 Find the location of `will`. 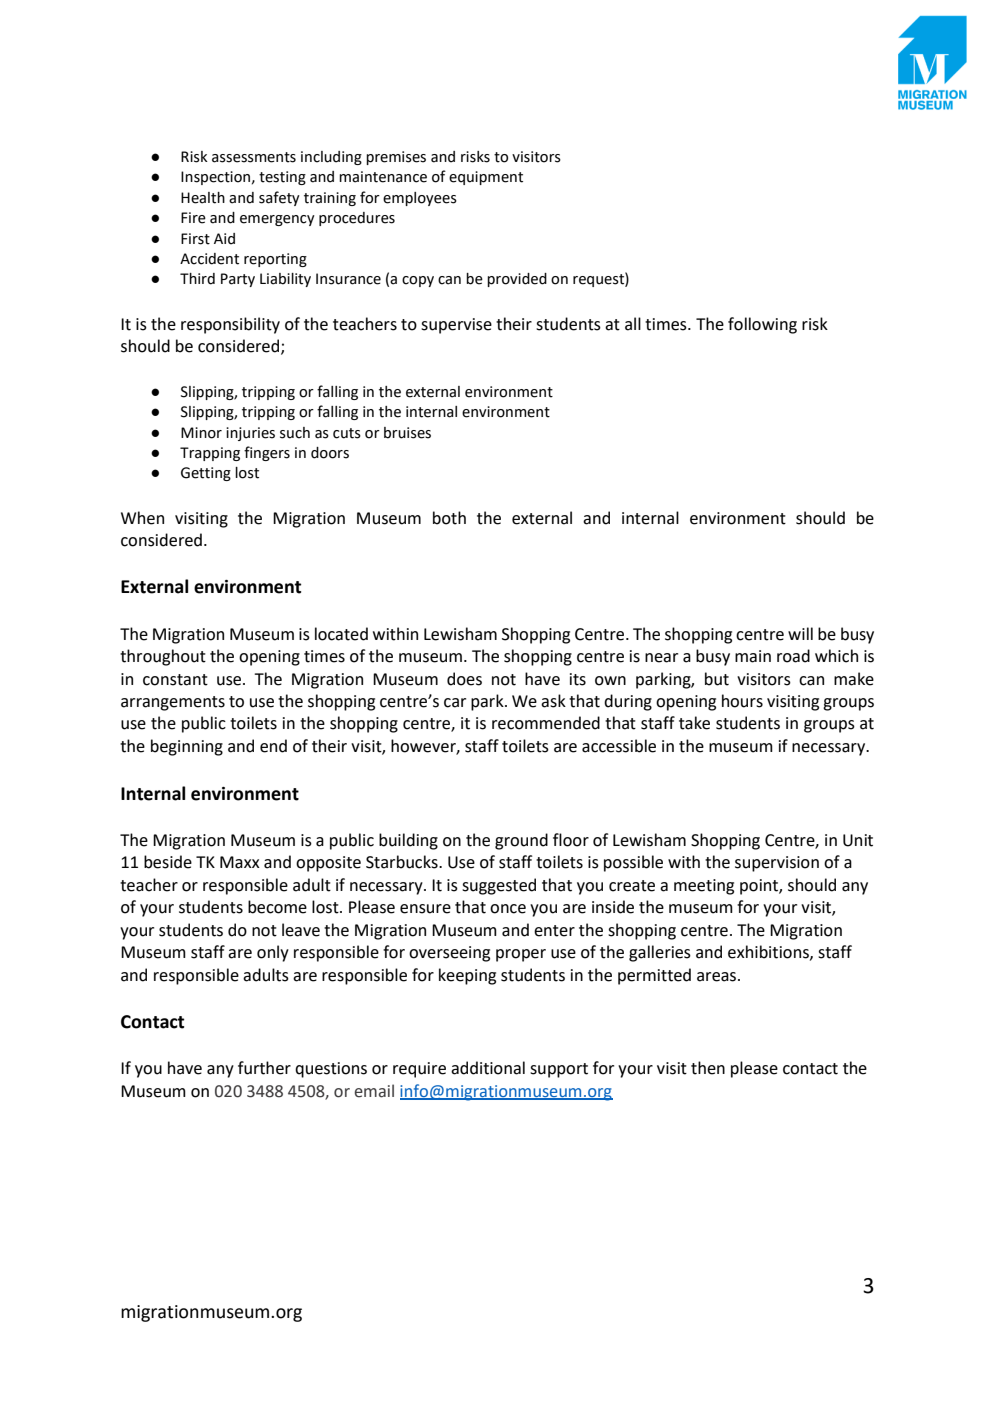

will is located at coordinates (800, 633).
